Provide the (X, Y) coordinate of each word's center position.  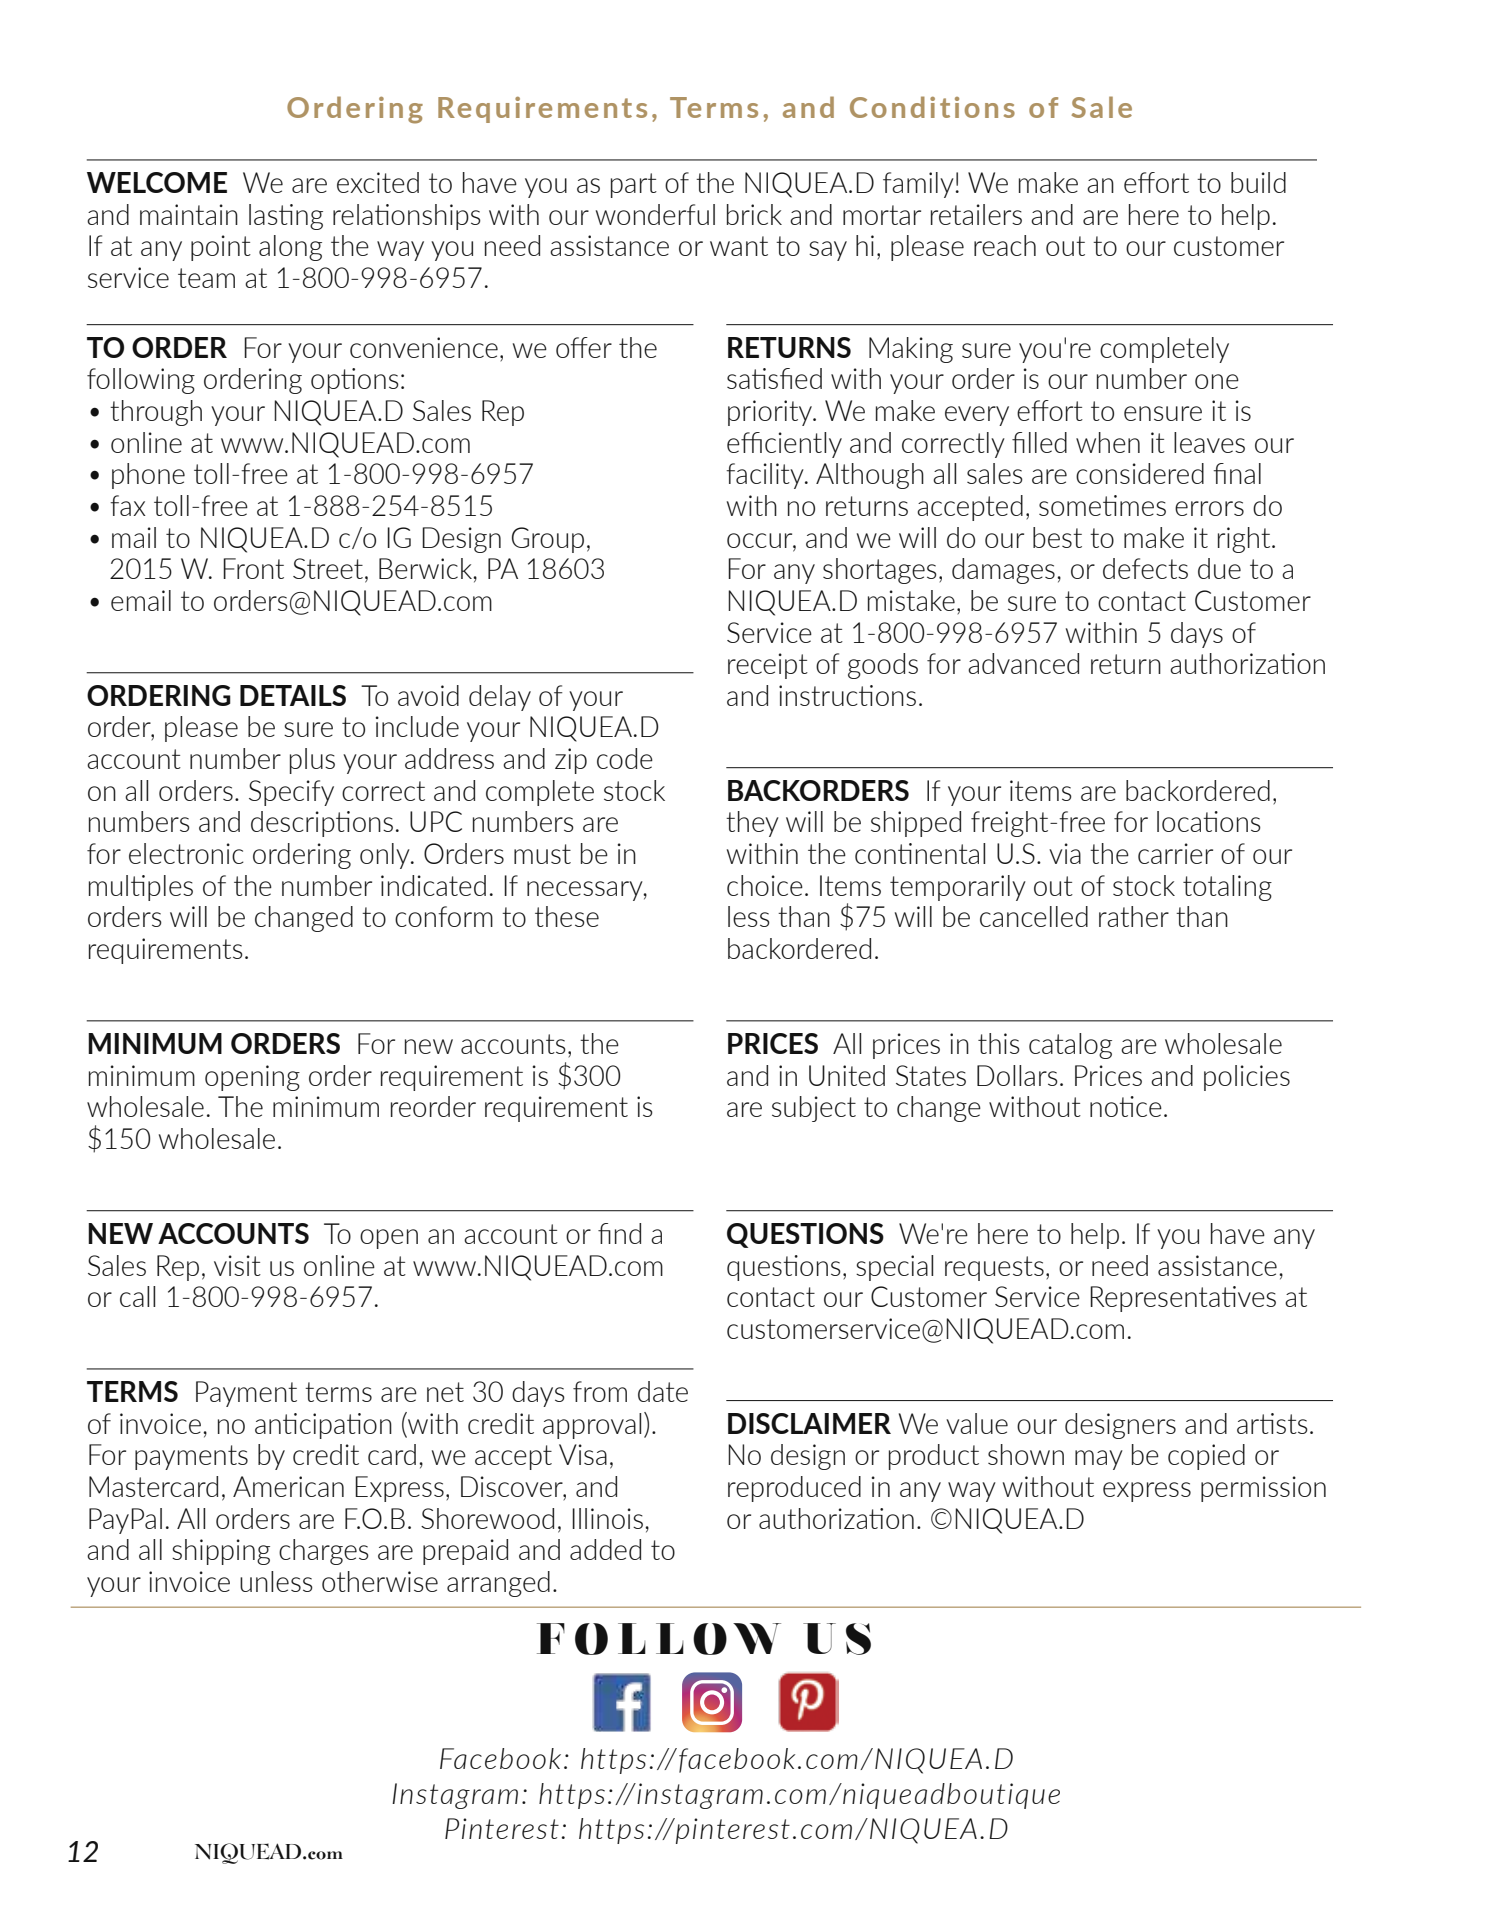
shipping (221, 1552)
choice (765, 885)
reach (1005, 245)
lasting (286, 217)
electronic (186, 853)
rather (1134, 916)
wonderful (655, 214)
